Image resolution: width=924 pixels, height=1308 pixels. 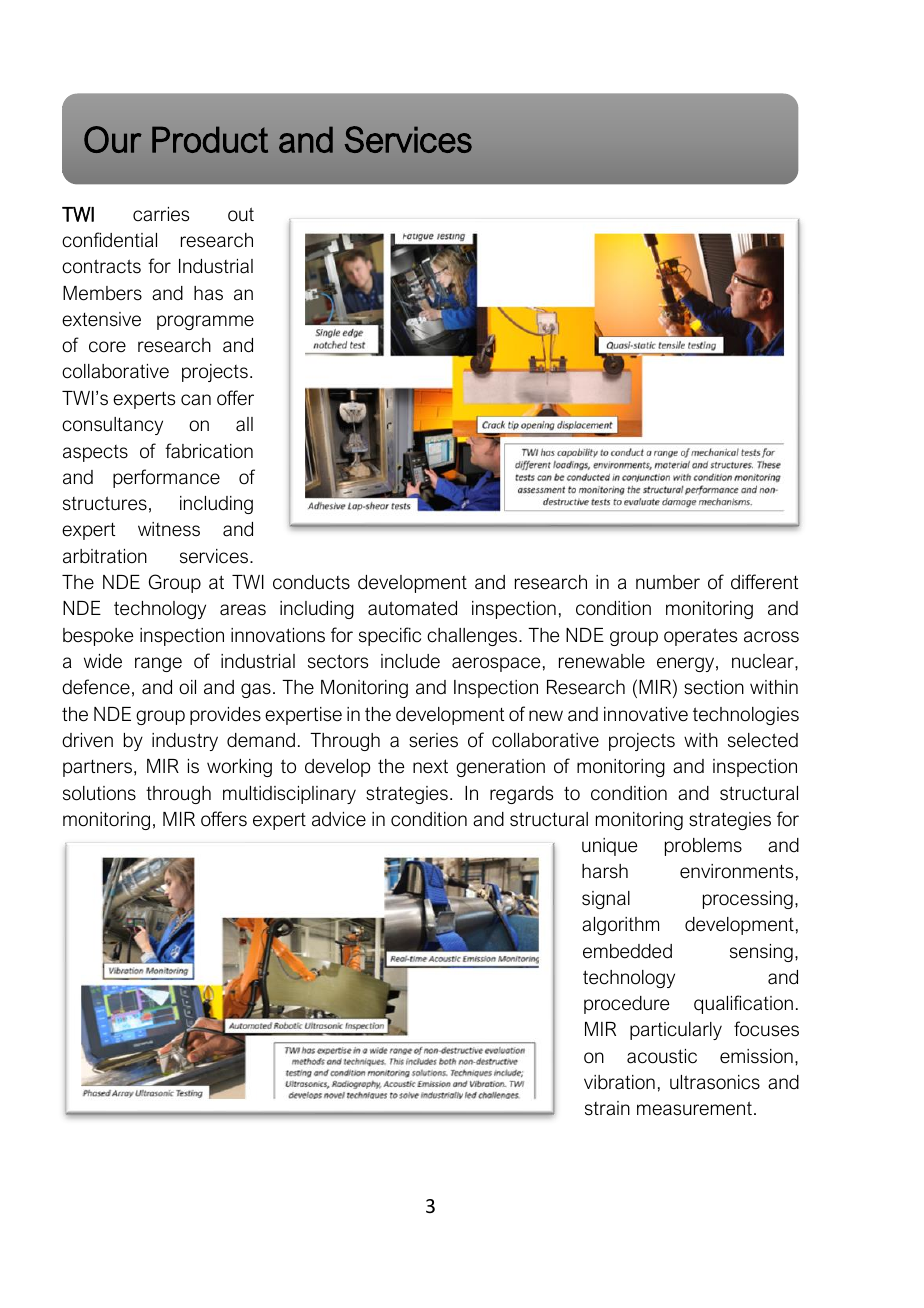 I want to click on ultrasonics, so click(x=715, y=1082).
